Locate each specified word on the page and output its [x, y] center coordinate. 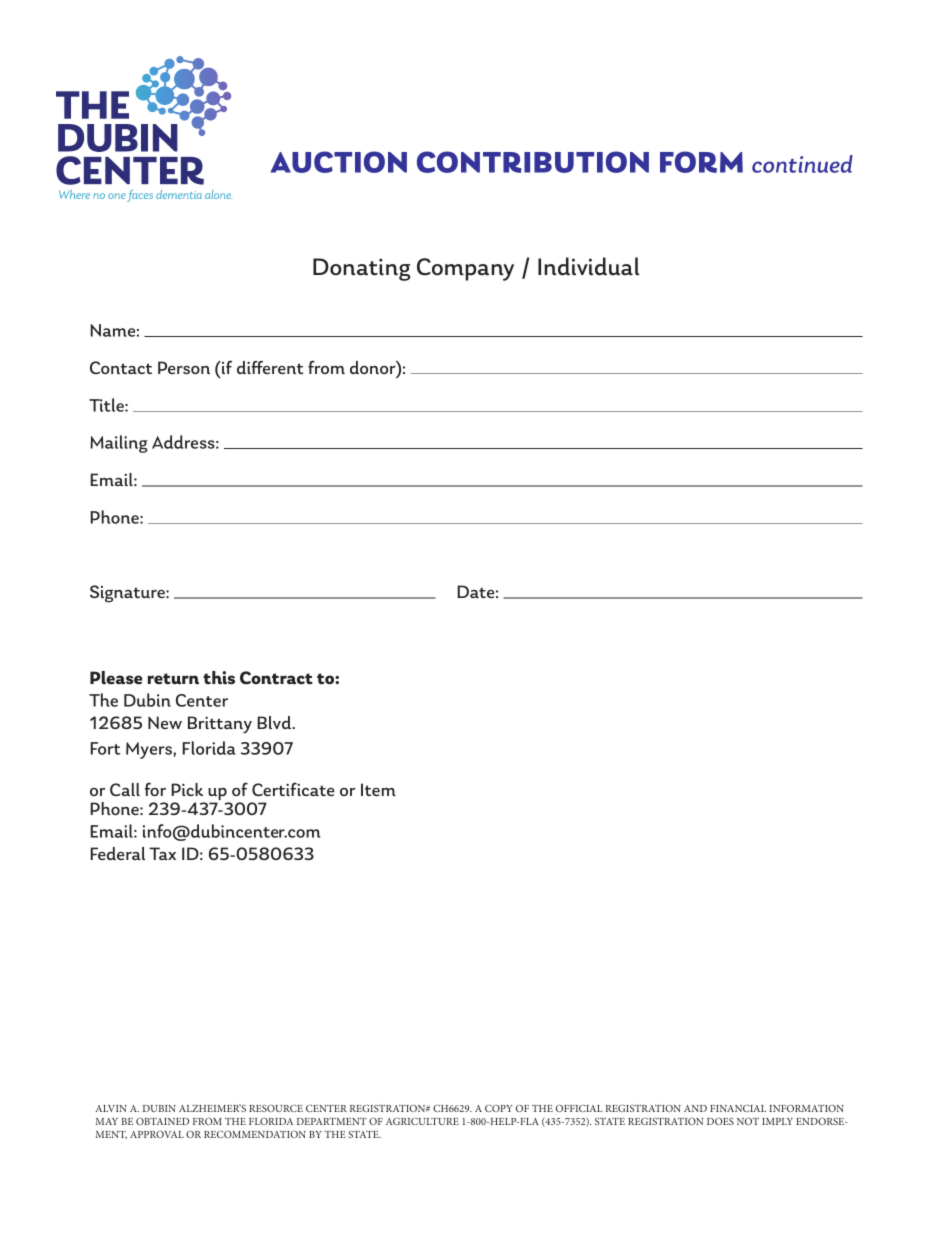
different [270, 367]
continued [802, 164]
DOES [720, 1121]
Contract [276, 678]
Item [378, 789]
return [173, 679]
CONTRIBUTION [533, 162]
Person [184, 367]
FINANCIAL [738, 1108]
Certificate [293, 789]
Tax [162, 853]
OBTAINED [162, 1121]
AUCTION [338, 162]
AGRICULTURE [422, 1121]
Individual [588, 266]
